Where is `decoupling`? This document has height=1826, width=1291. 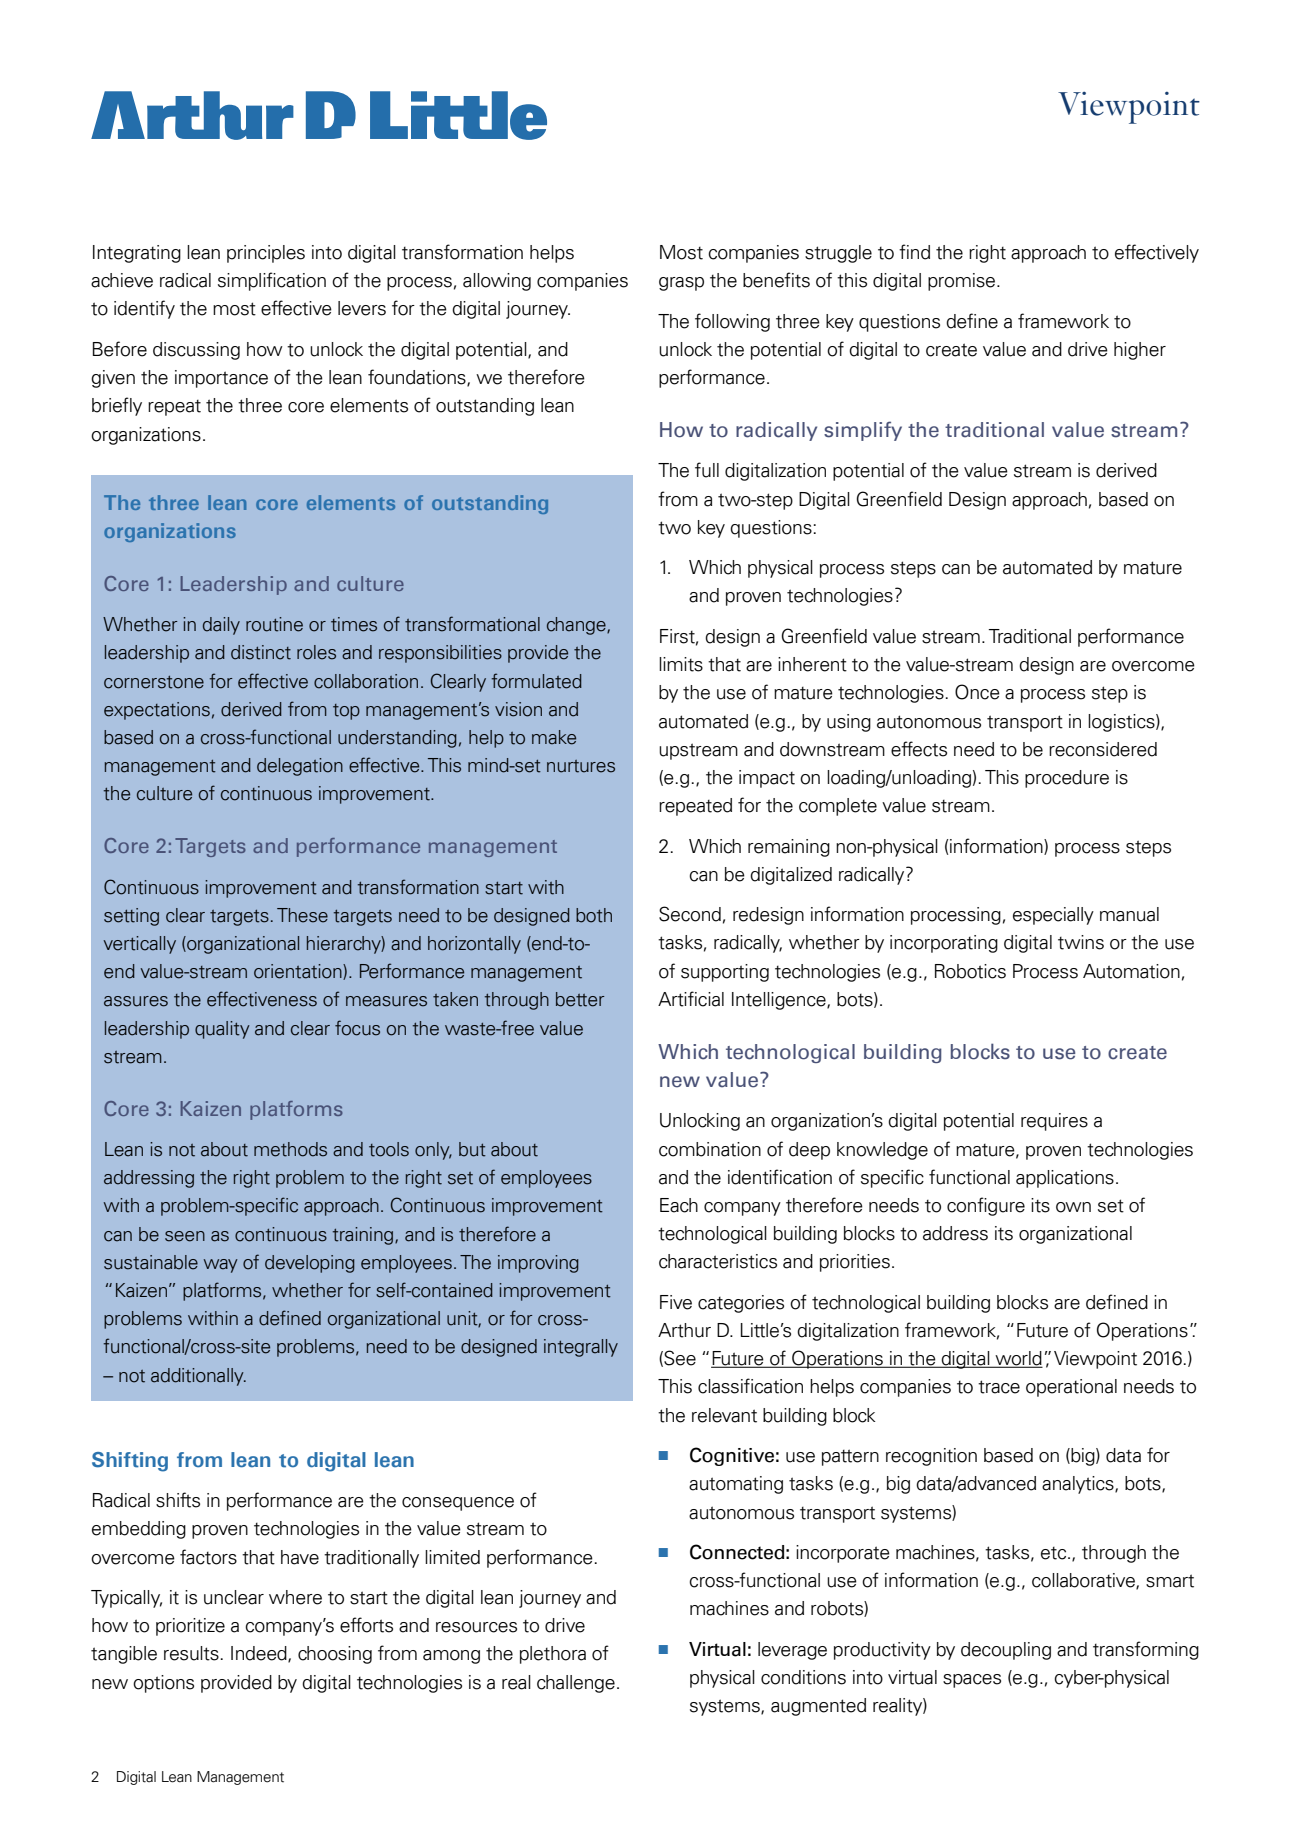 decoupling is located at coordinates (1006, 1651).
